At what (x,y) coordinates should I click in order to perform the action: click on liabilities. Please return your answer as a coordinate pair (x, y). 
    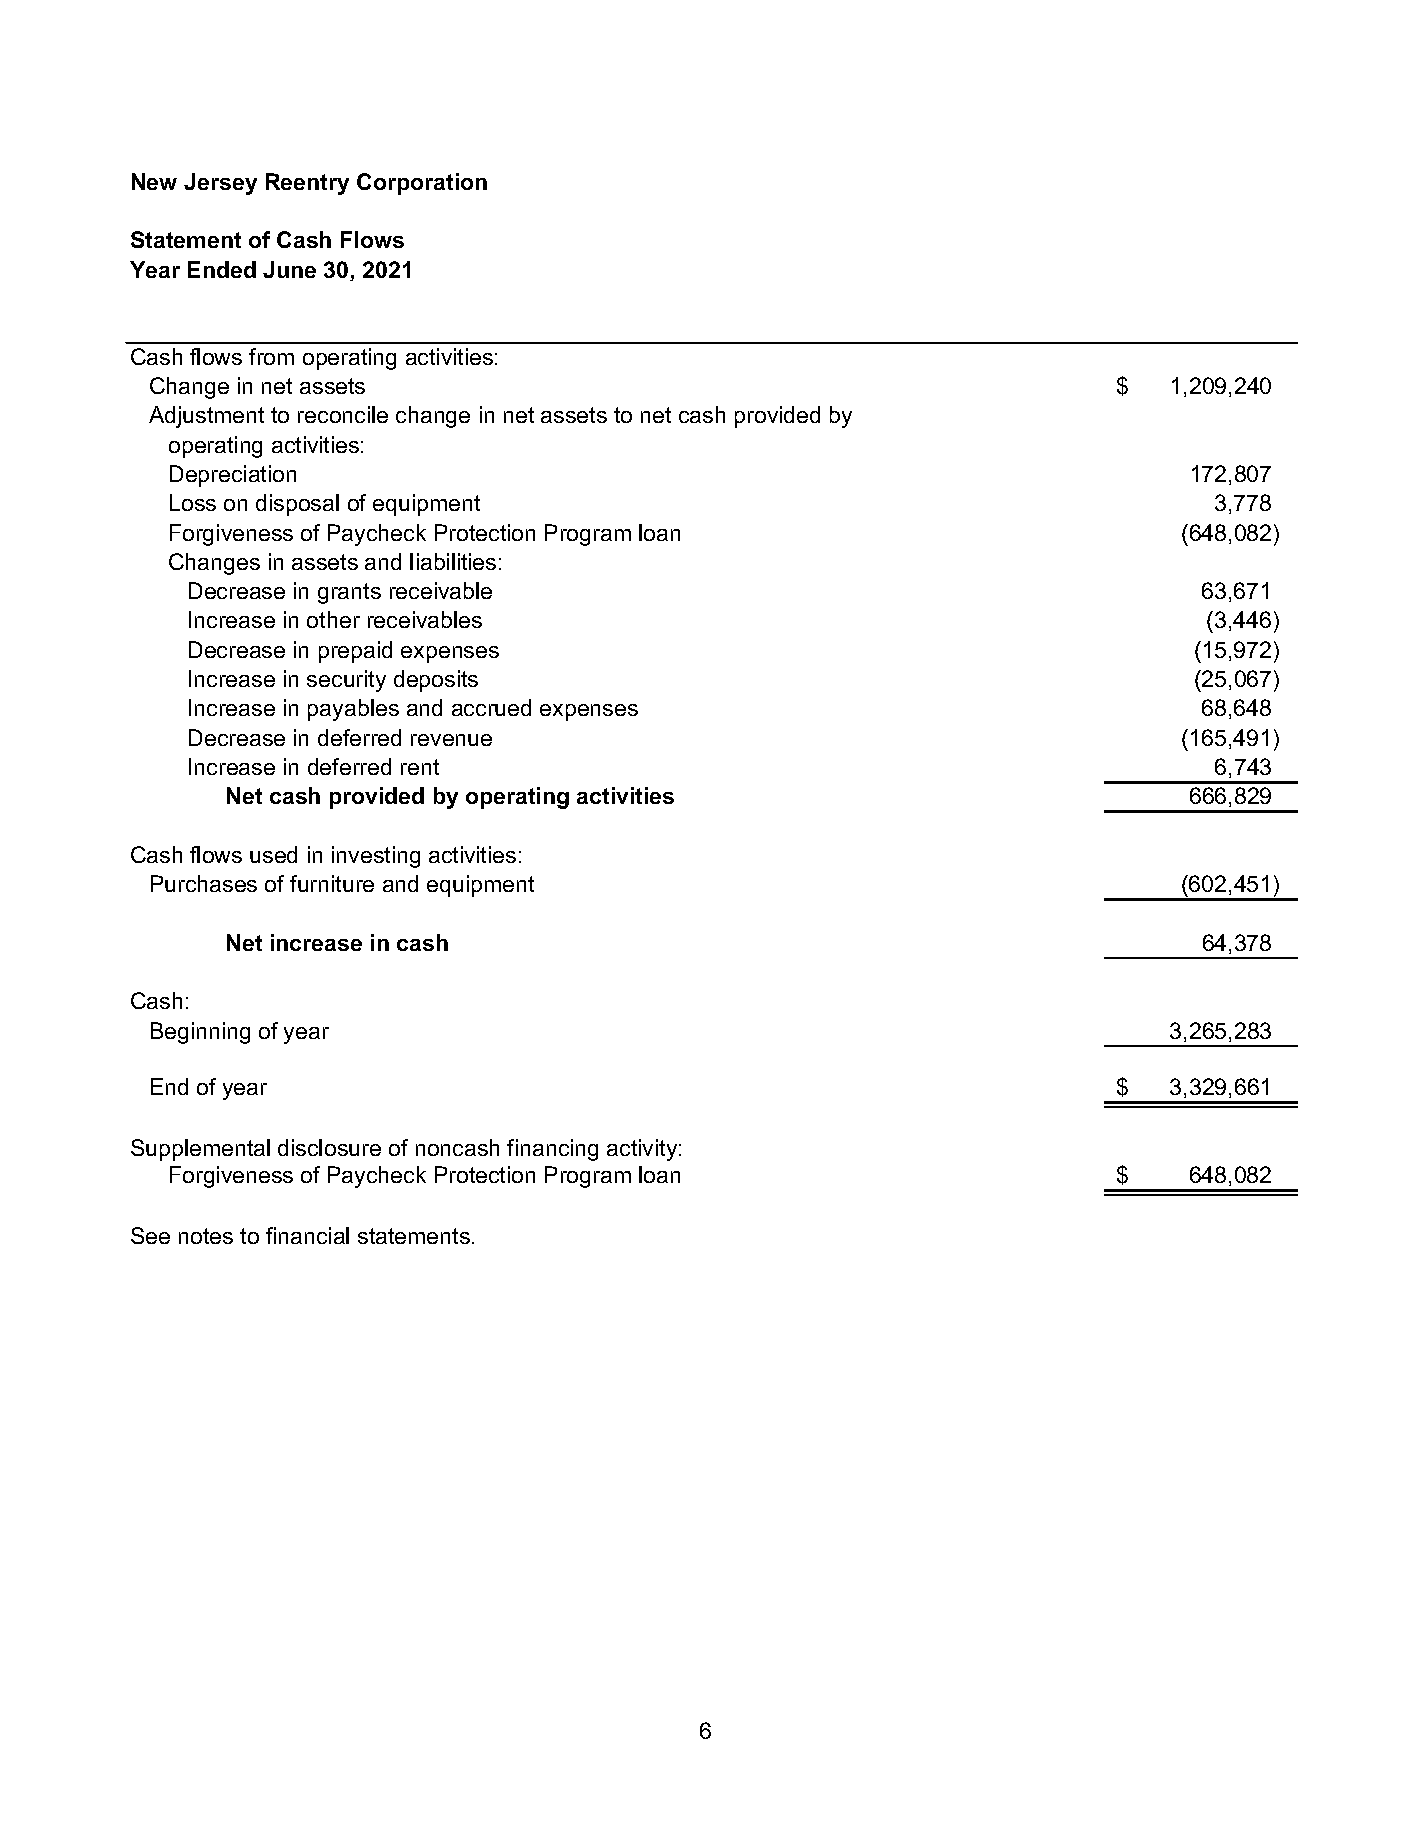
    Looking at the image, I should click on (453, 561).
